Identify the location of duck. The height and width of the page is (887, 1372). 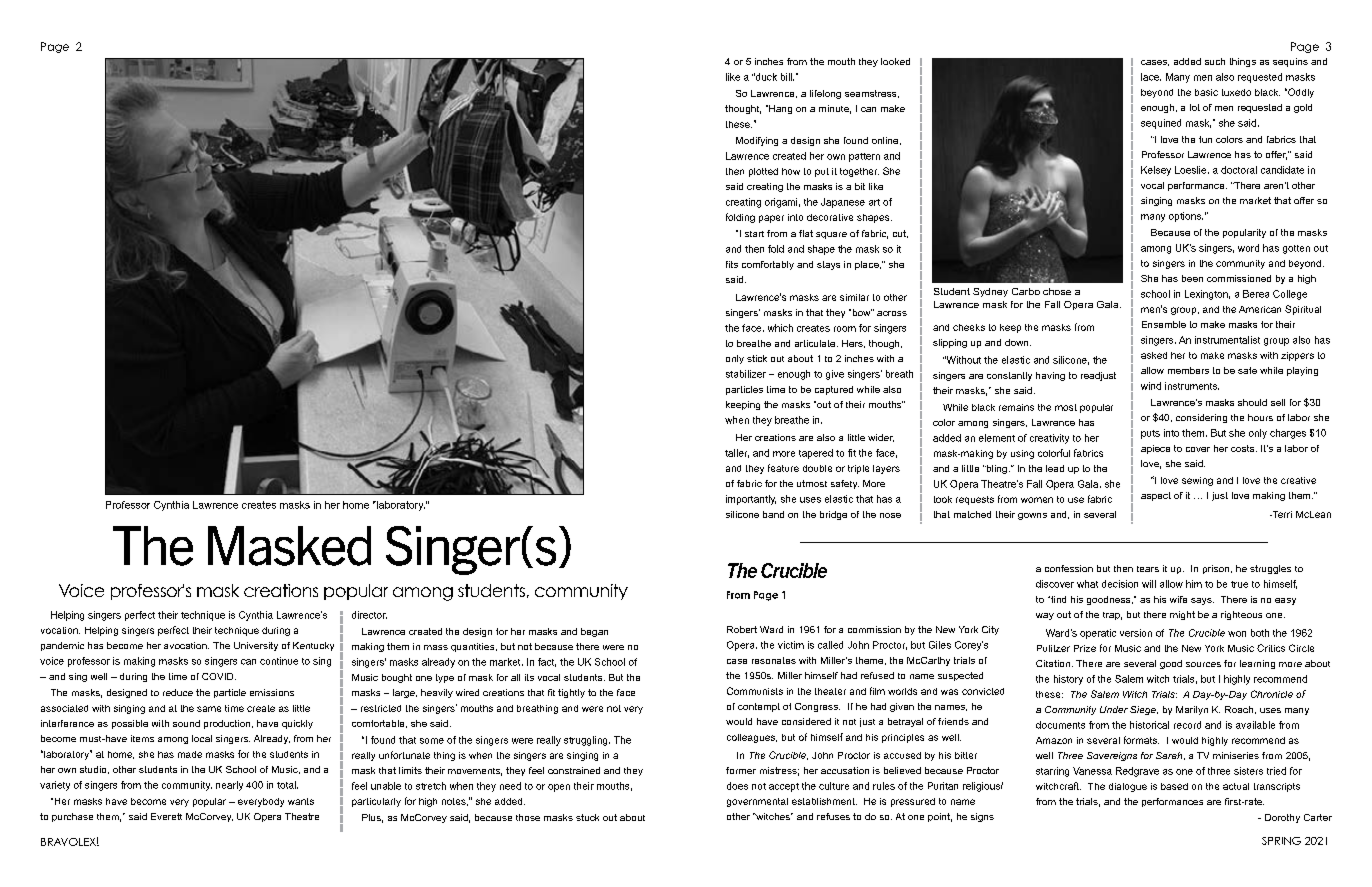
(765, 77).
